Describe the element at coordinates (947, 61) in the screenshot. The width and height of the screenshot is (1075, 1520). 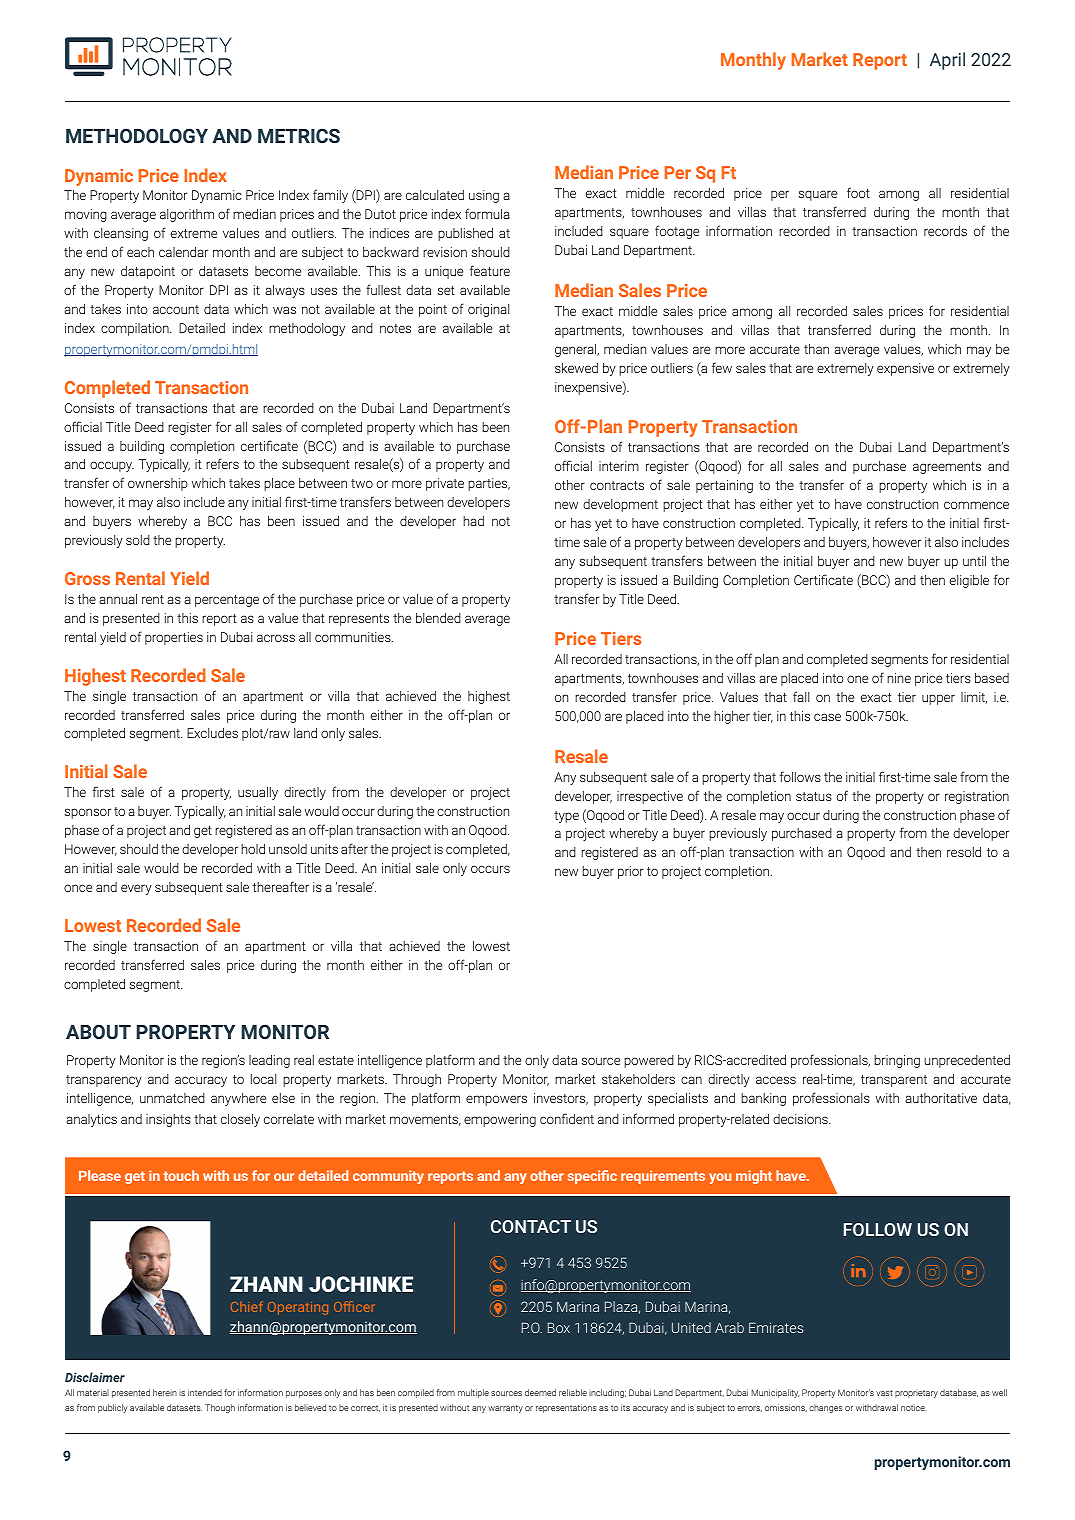
I see `April` at that location.
